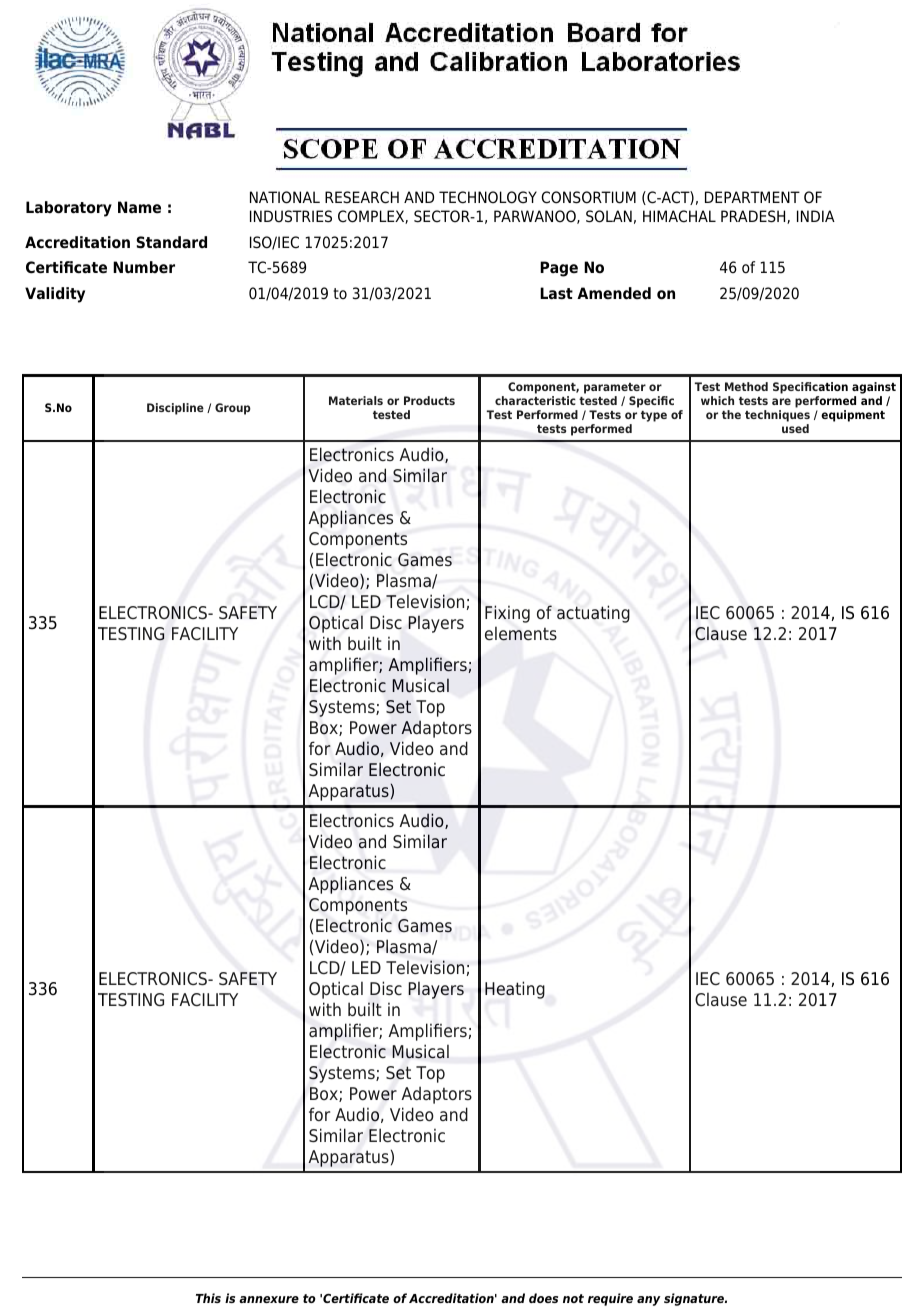  What do you see at coordinates (208, 1298) in the screenshot?
I see `This` at bounding box center [208, 1298].
